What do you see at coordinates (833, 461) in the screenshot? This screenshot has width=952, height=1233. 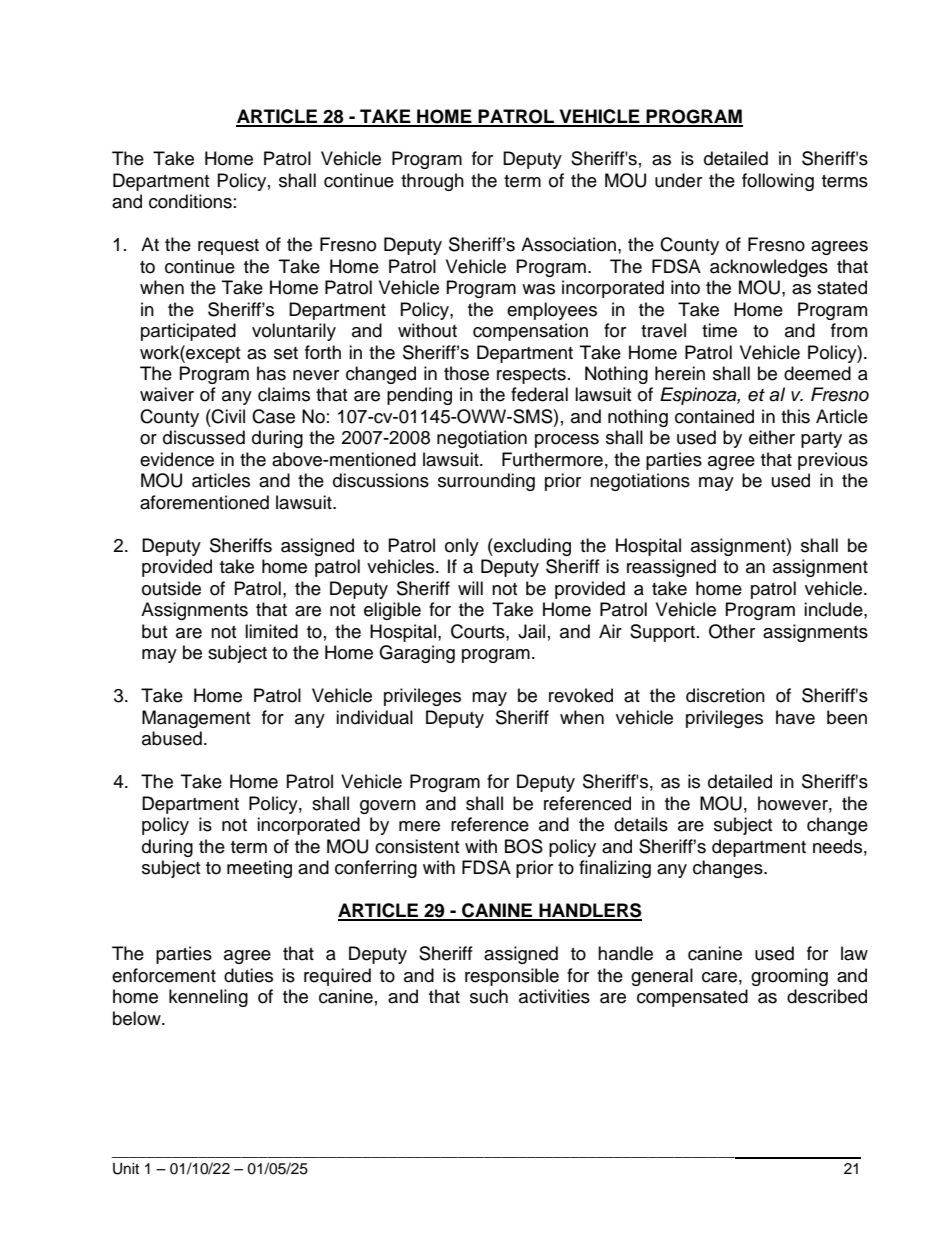 I see `previous` at bounding box center [833, 461].
